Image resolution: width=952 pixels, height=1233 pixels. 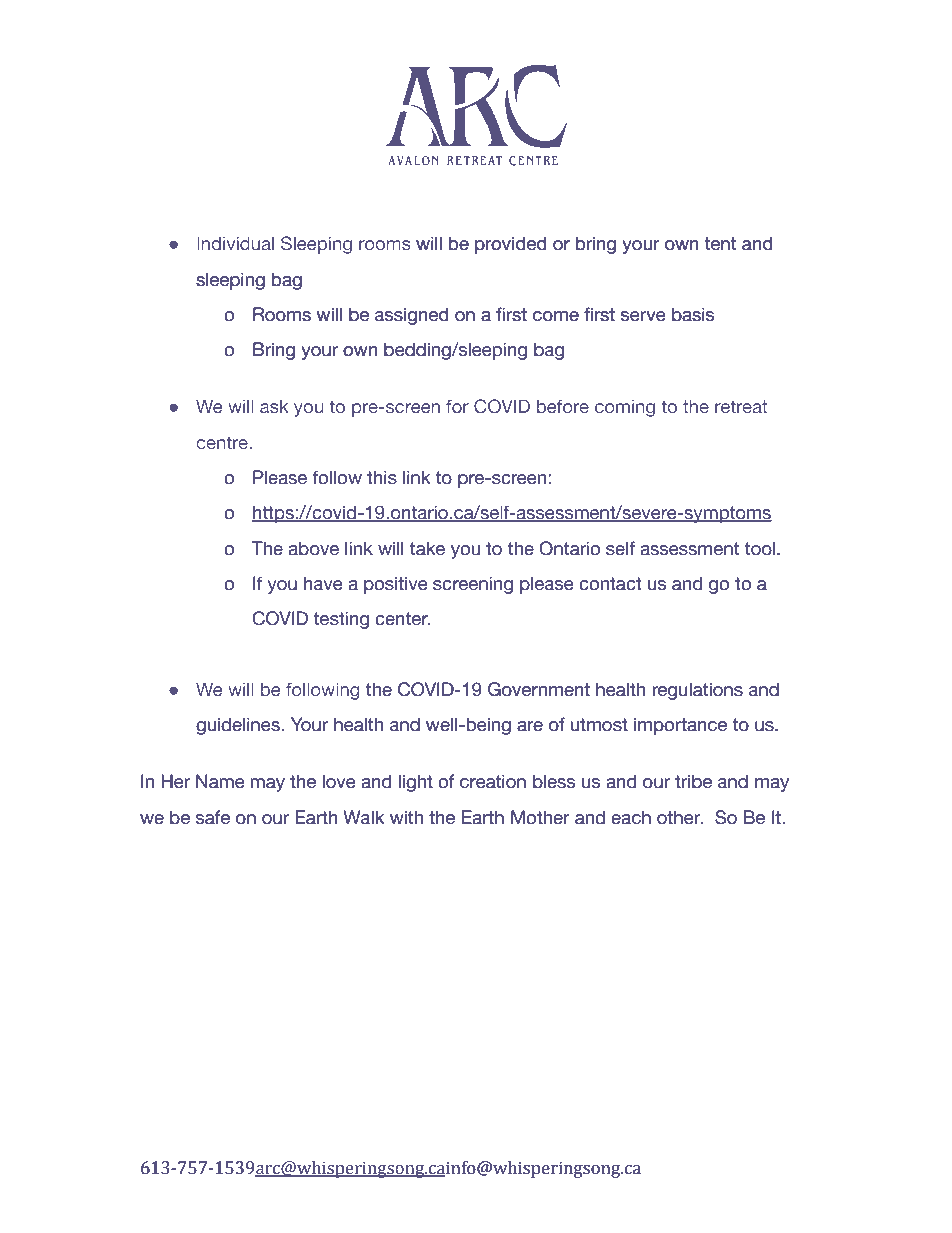 What do you see at coordinates (563, 406) in the screenshot?
I see `before` at bounding box center [563, 406].
